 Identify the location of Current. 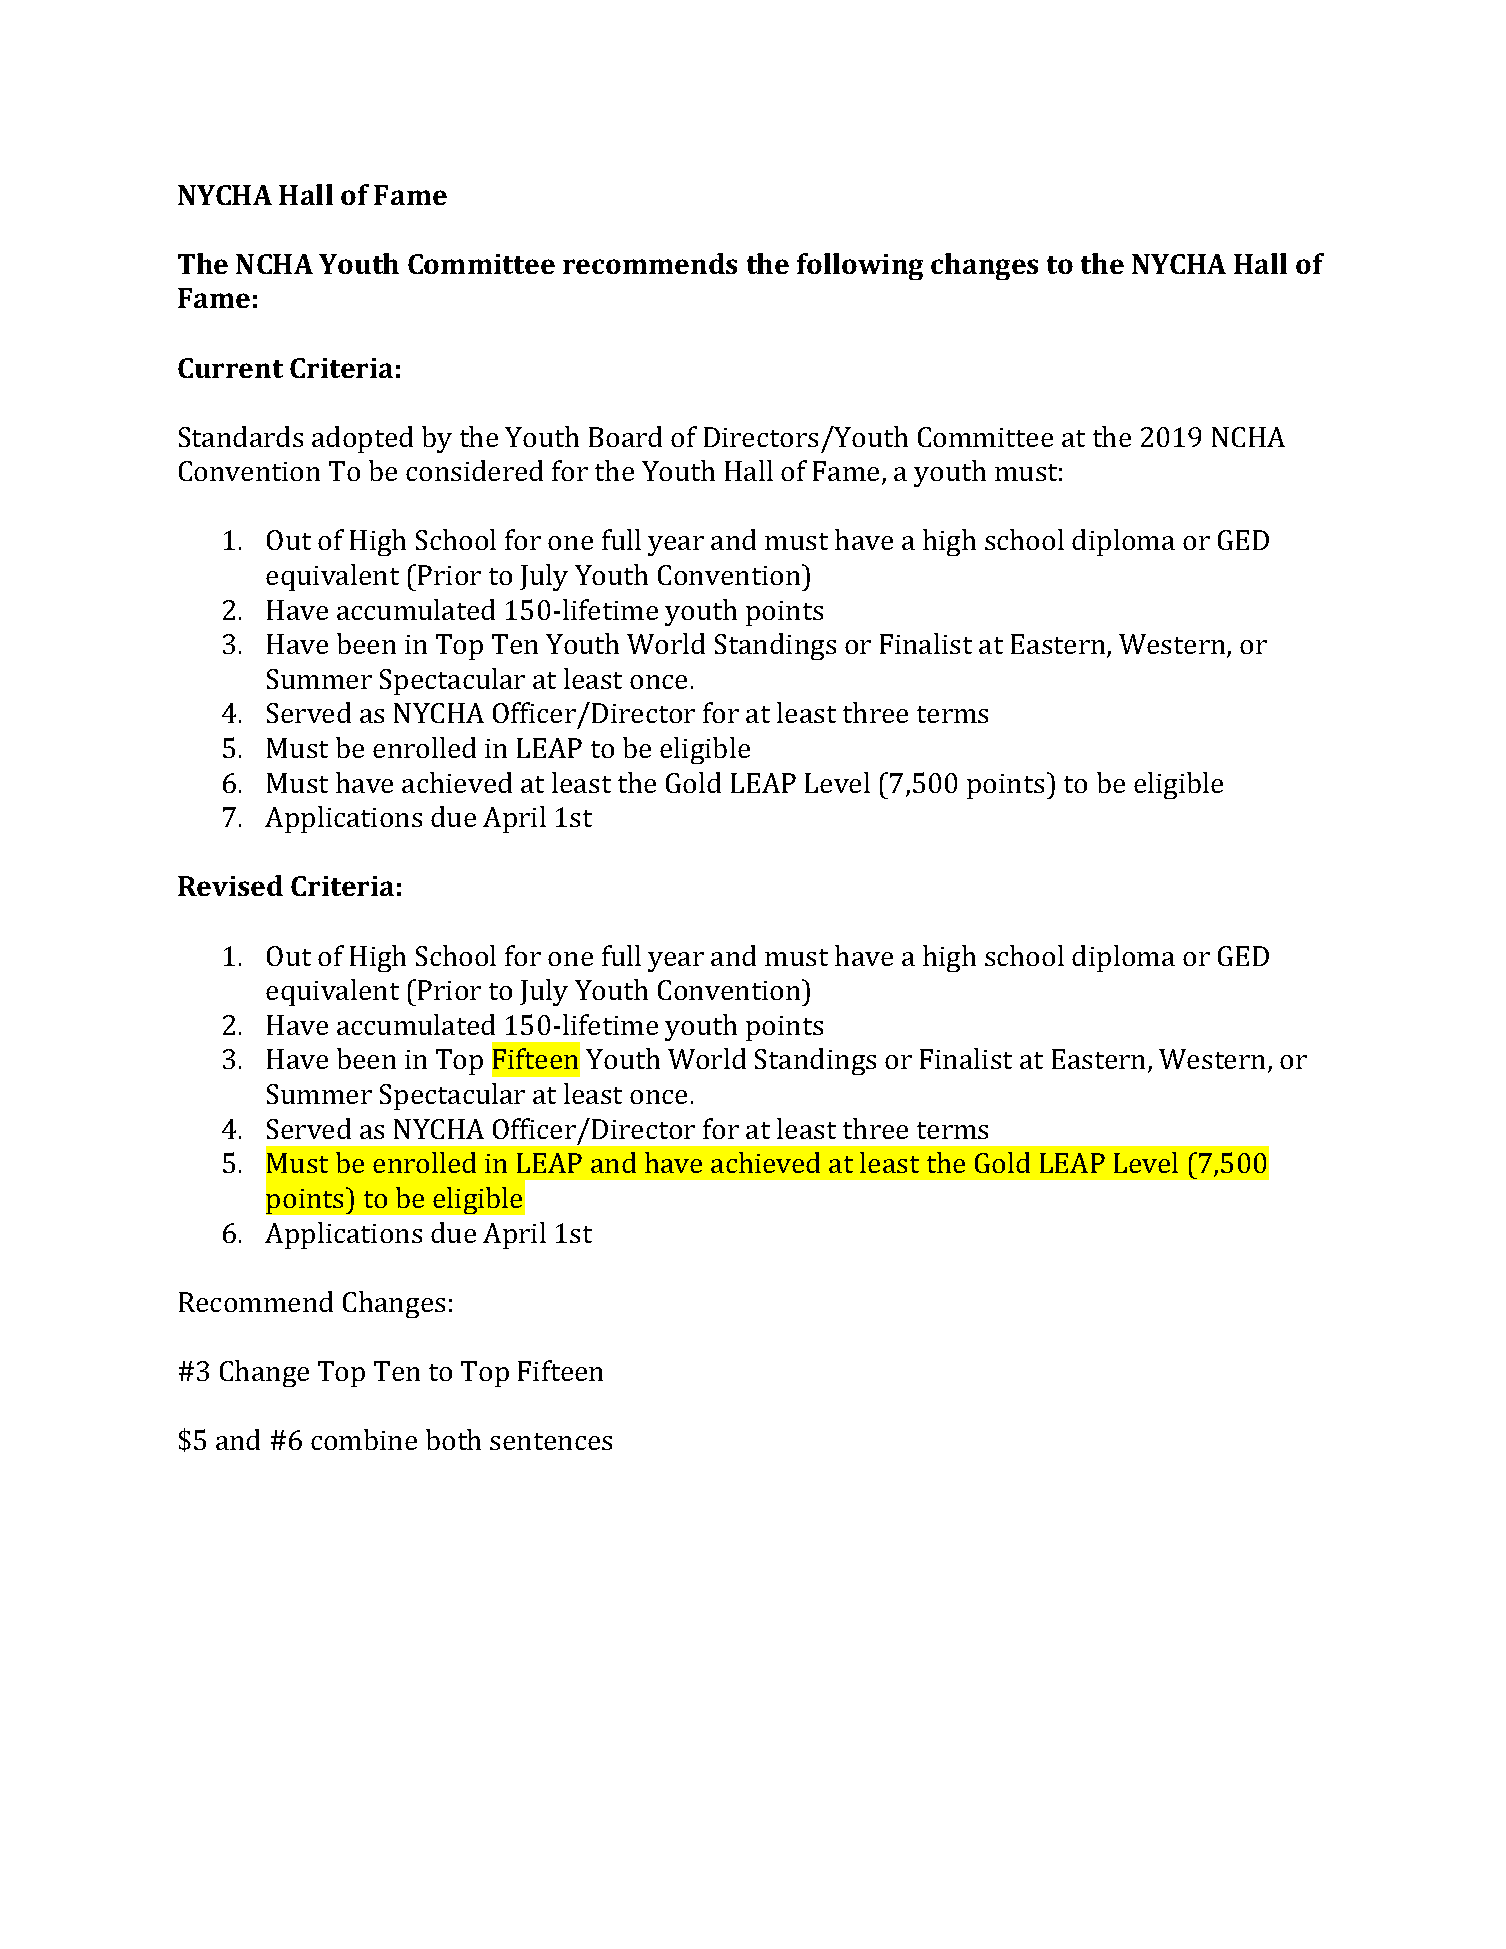
(230, 368).
